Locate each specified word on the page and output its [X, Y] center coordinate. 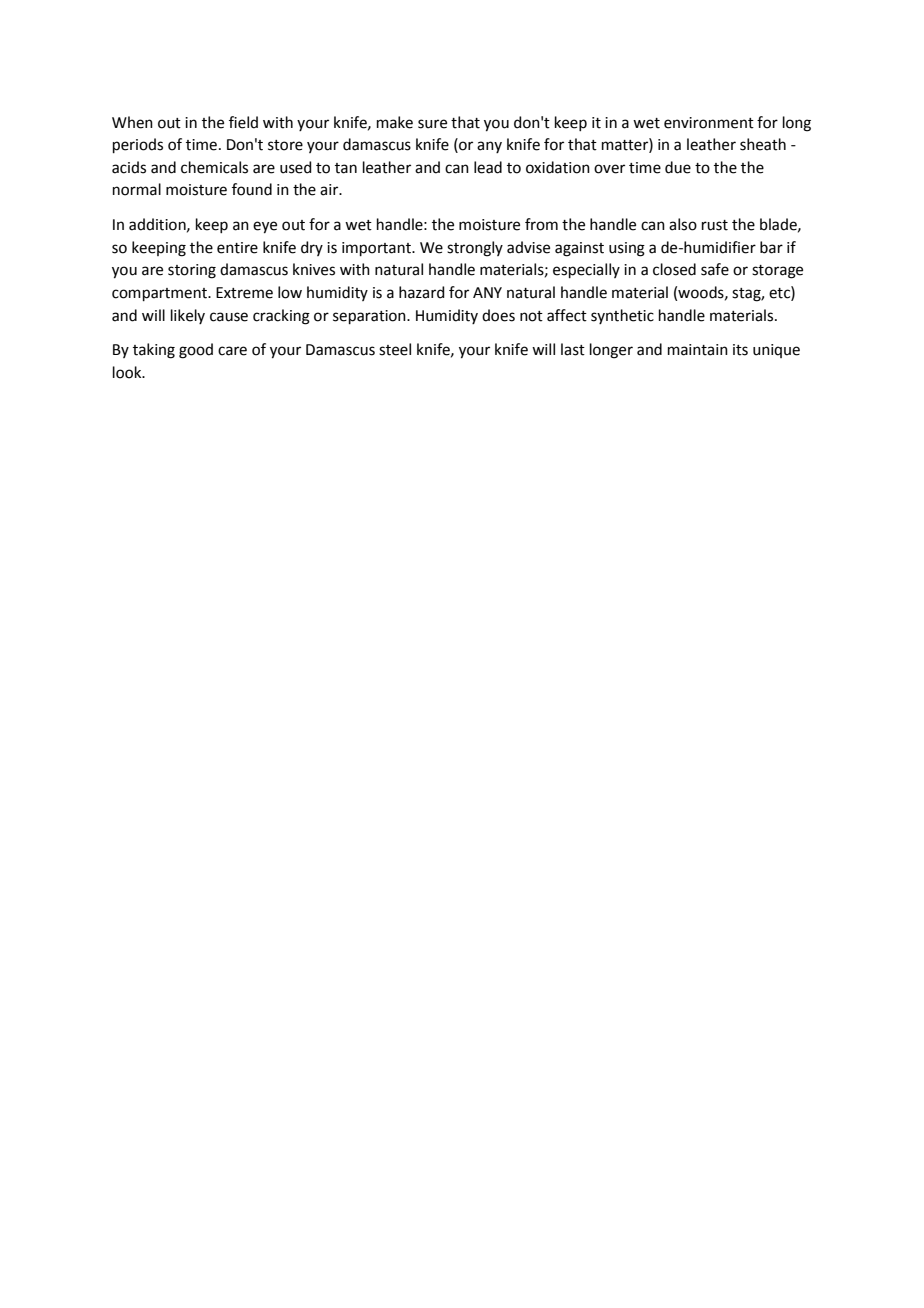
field [243, 122]
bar [771, 247]
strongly [475, 249]
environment [709, 123]
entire [237, 248]
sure [432, 124]
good [196, 351]
